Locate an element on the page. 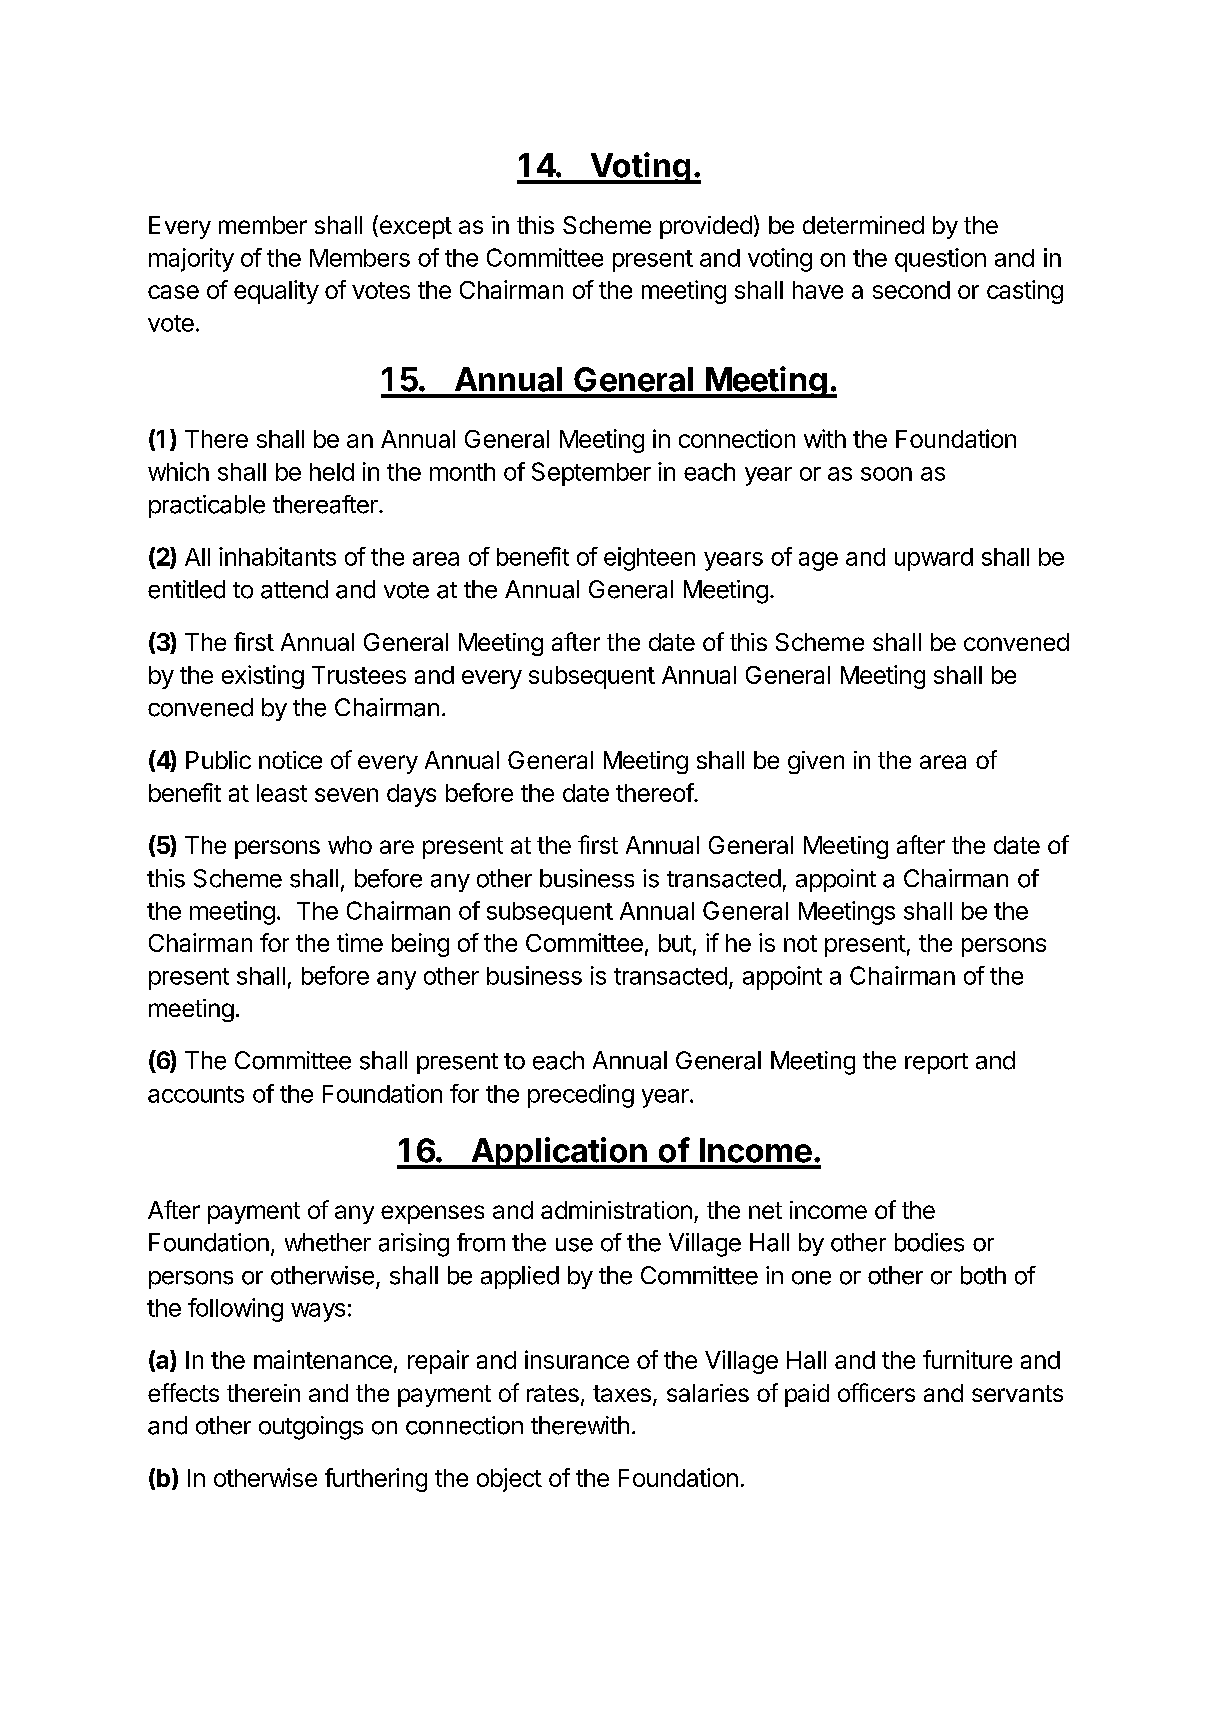 This page has width=1218, height=1722. question is located at coordinates (940, 260).
